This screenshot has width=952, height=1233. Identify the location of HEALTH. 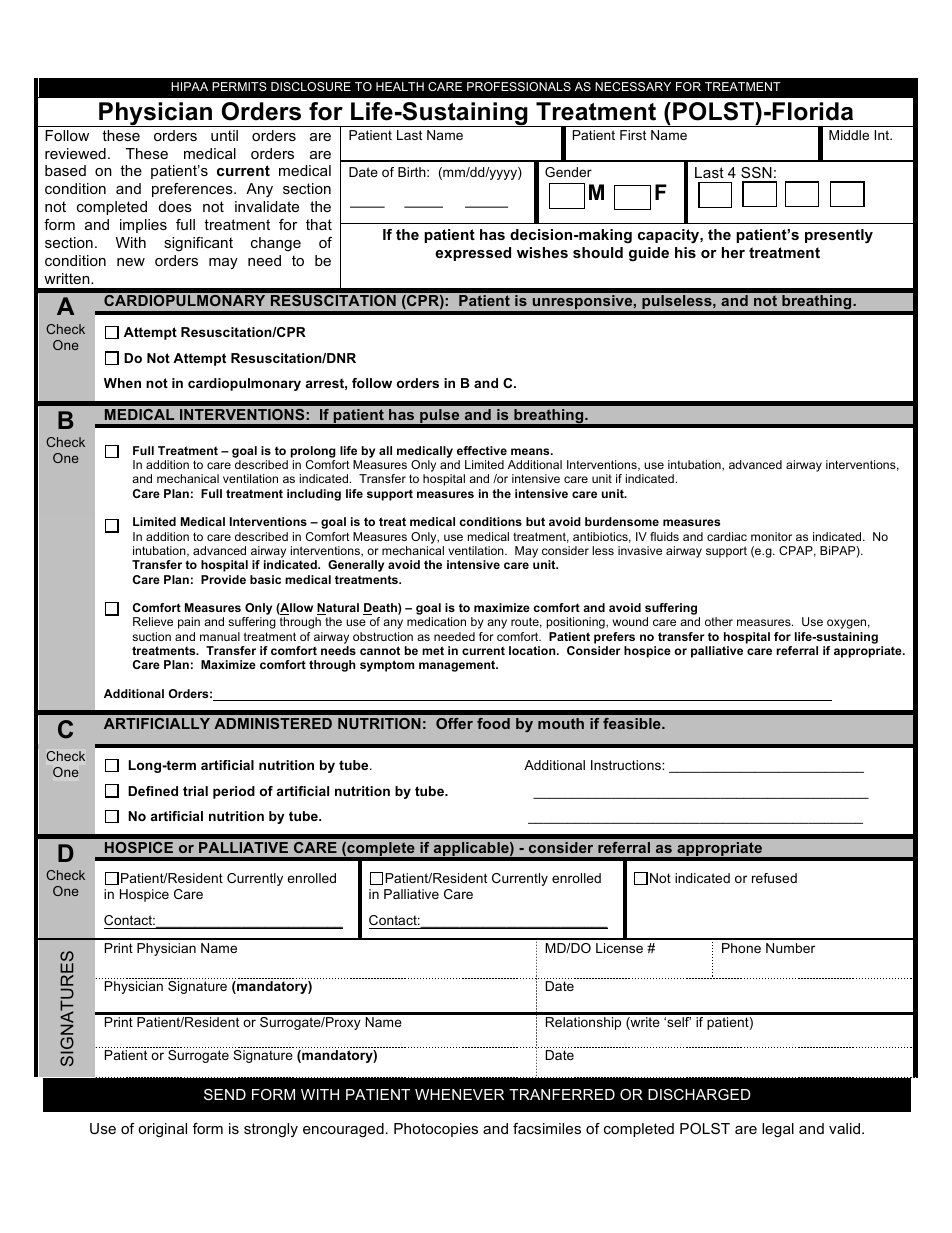
(400, 86).
